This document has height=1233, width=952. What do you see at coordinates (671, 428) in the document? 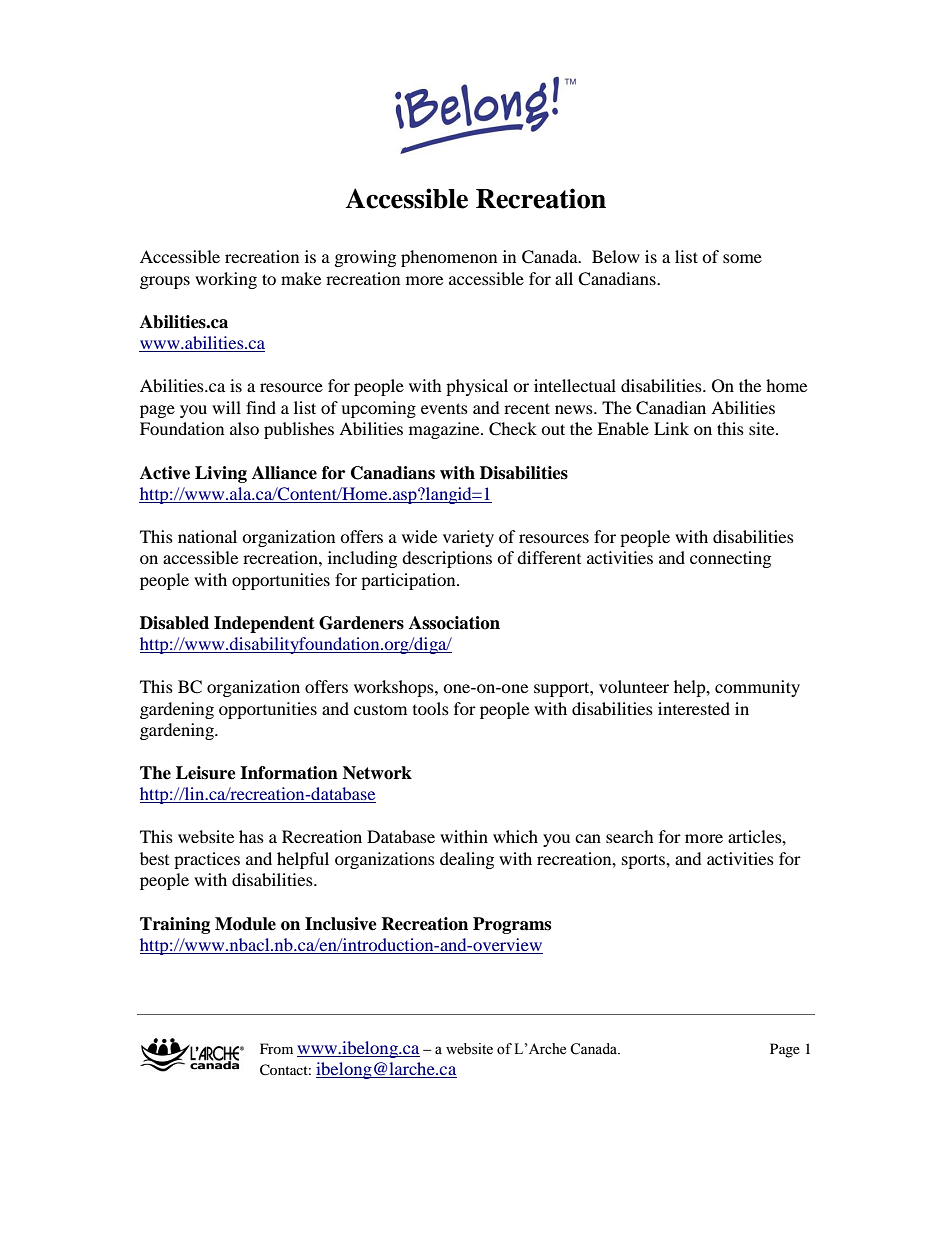
I see `Link` at bounding box center [671, 428].
